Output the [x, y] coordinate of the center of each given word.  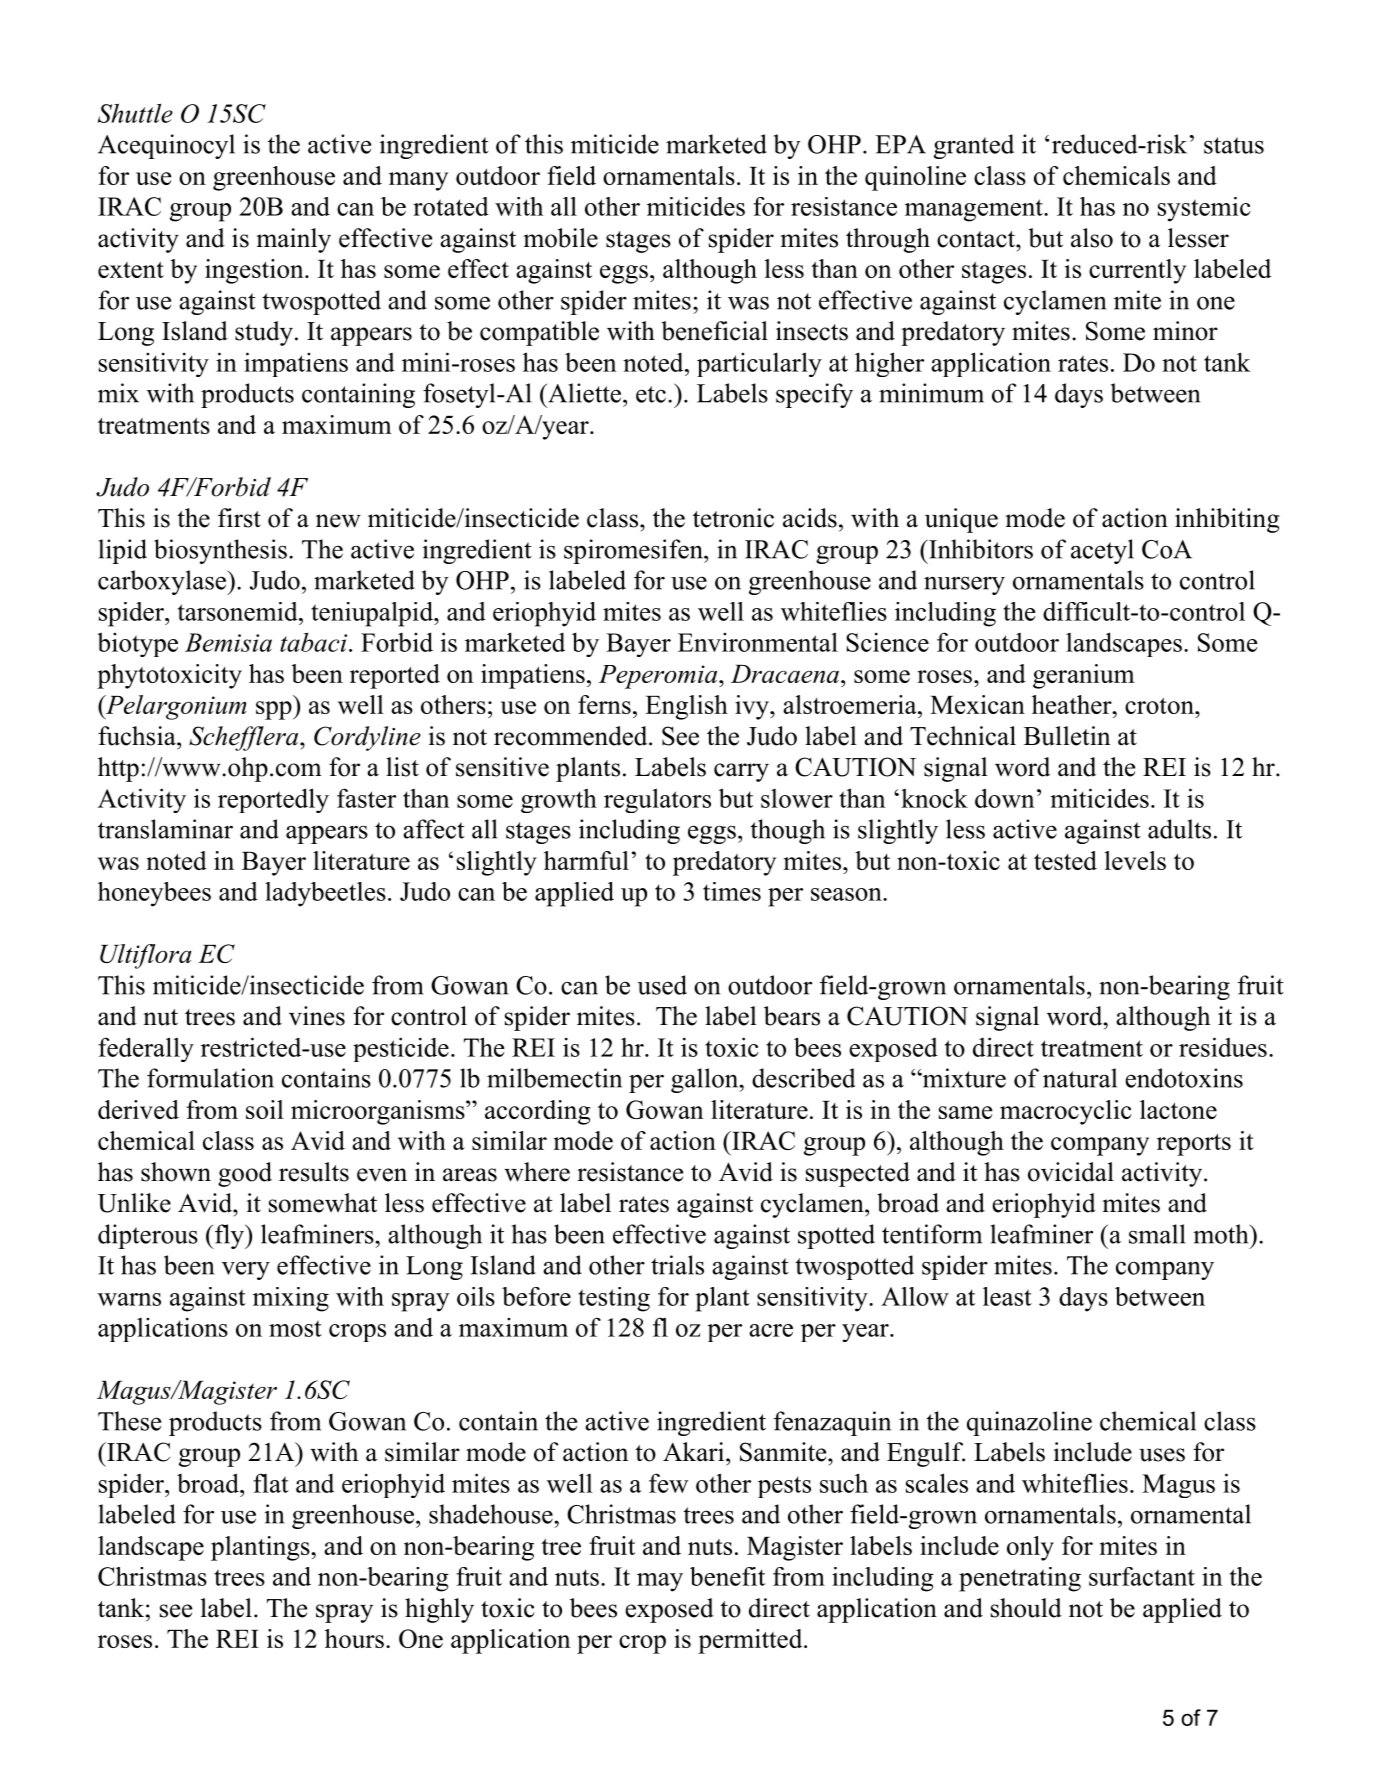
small [1157, 1234]
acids [810, 518]
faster [366, 798]
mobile [560, 238]
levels [1135, 860]
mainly [293, 240]
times [732, 891]
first [239, 518]
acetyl [1102, 551]
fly [229, 1236]
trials [677, 1265]
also [1092, 238]
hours [354, 1638]
